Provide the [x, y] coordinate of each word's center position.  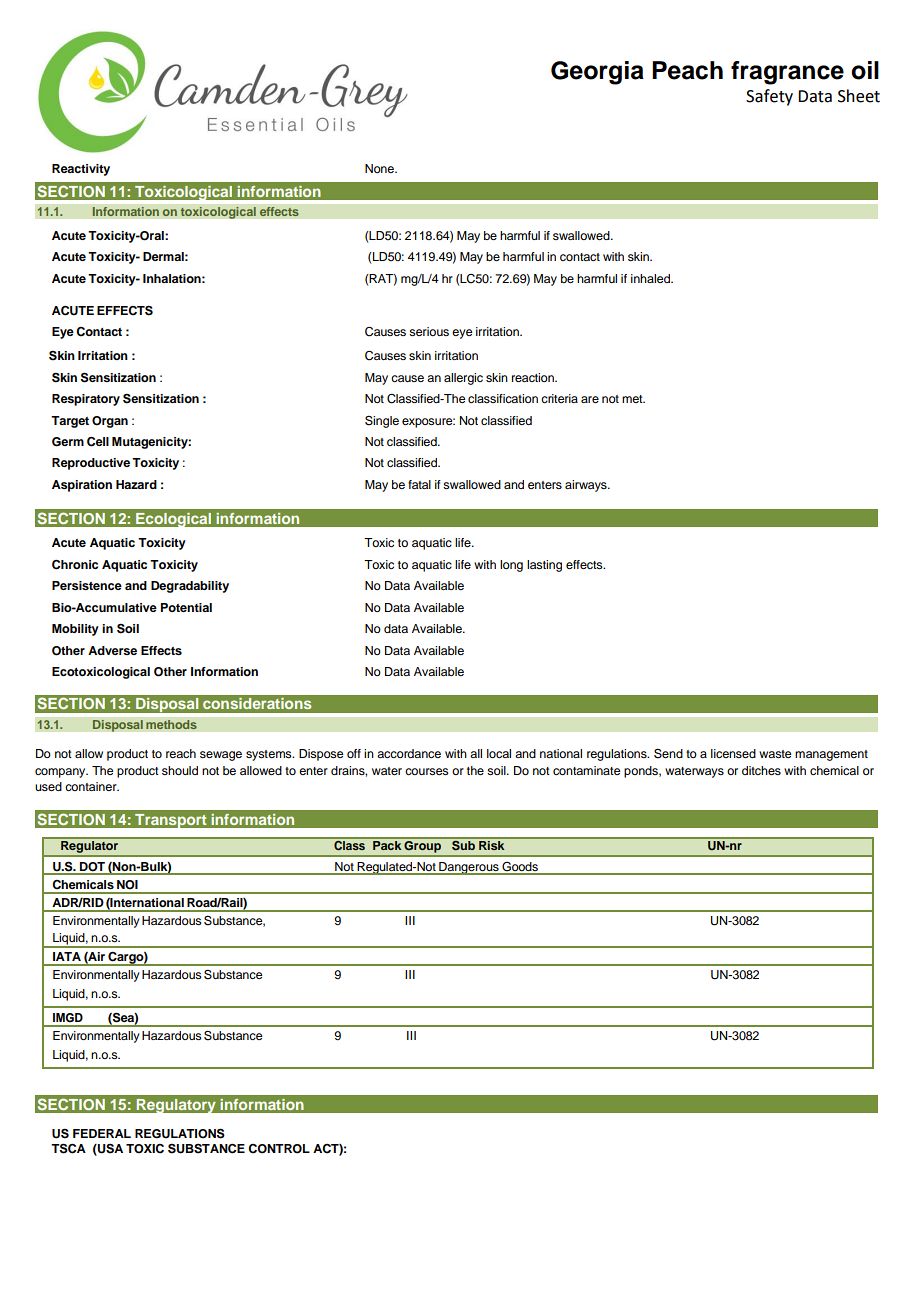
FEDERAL [102, 1133]
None [380, 168]
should [180, 770]
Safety [769, 97]
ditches [761, 770]
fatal [419, 484]
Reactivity [81, 170]
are [590, 399]
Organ [110, 422]
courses [427, 771]
